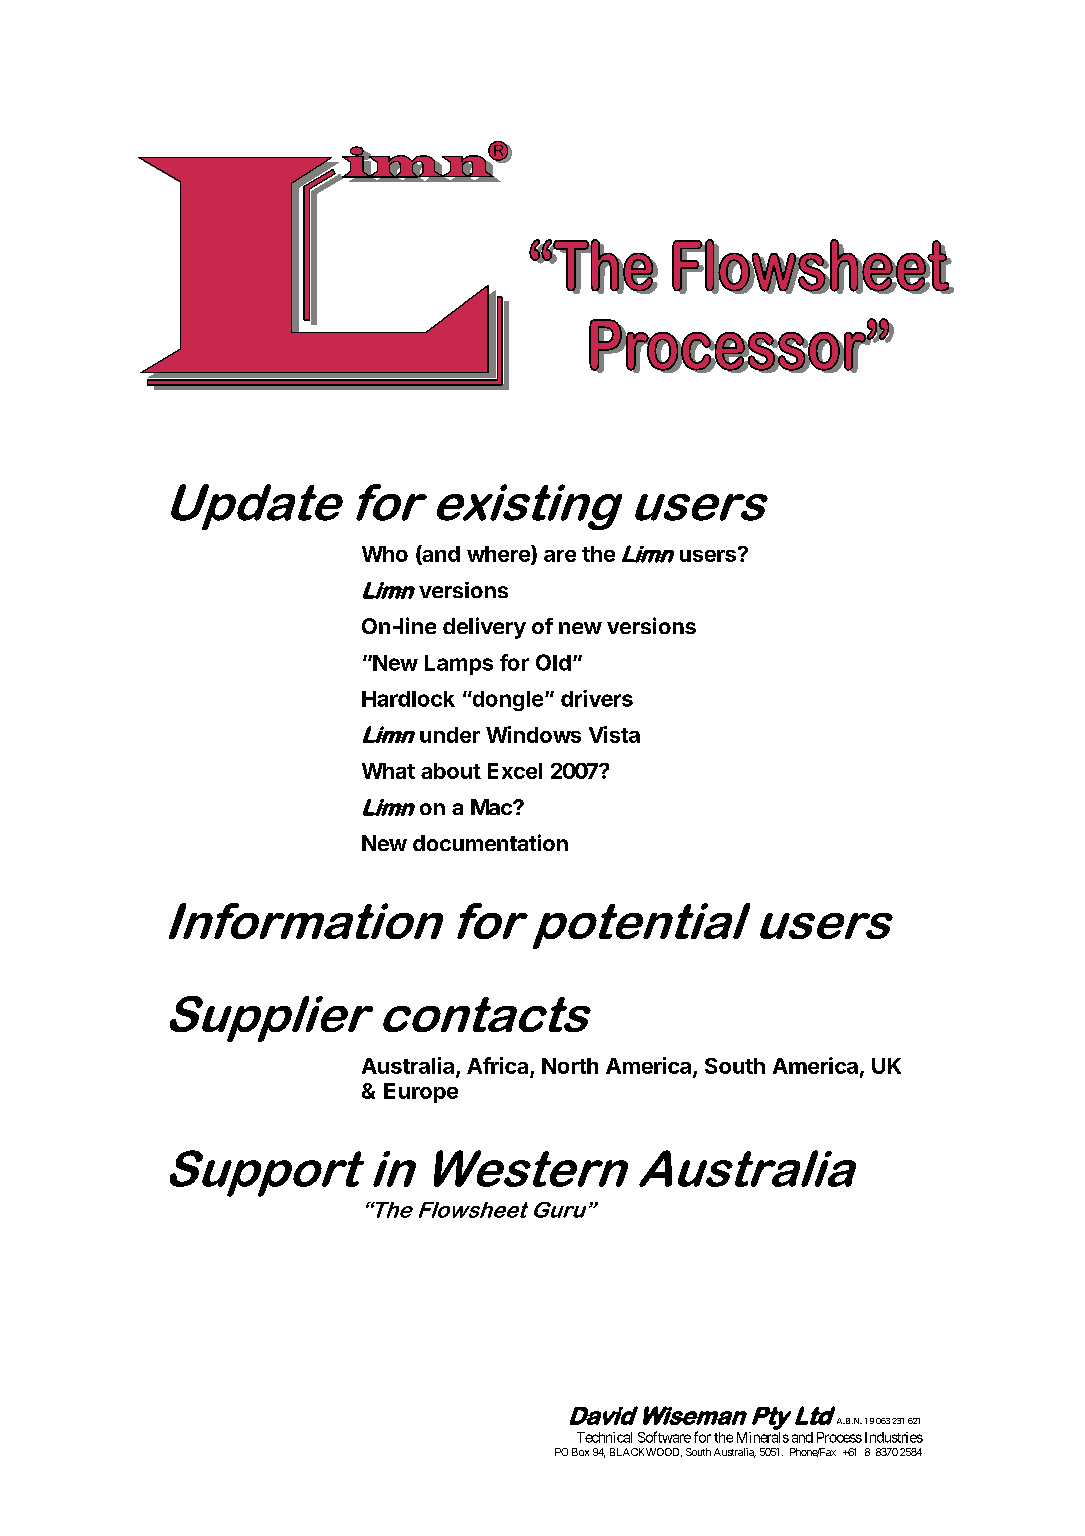 The width and height of the image is (1085, 1536). I want to click on Box, so click(580, 1452).
